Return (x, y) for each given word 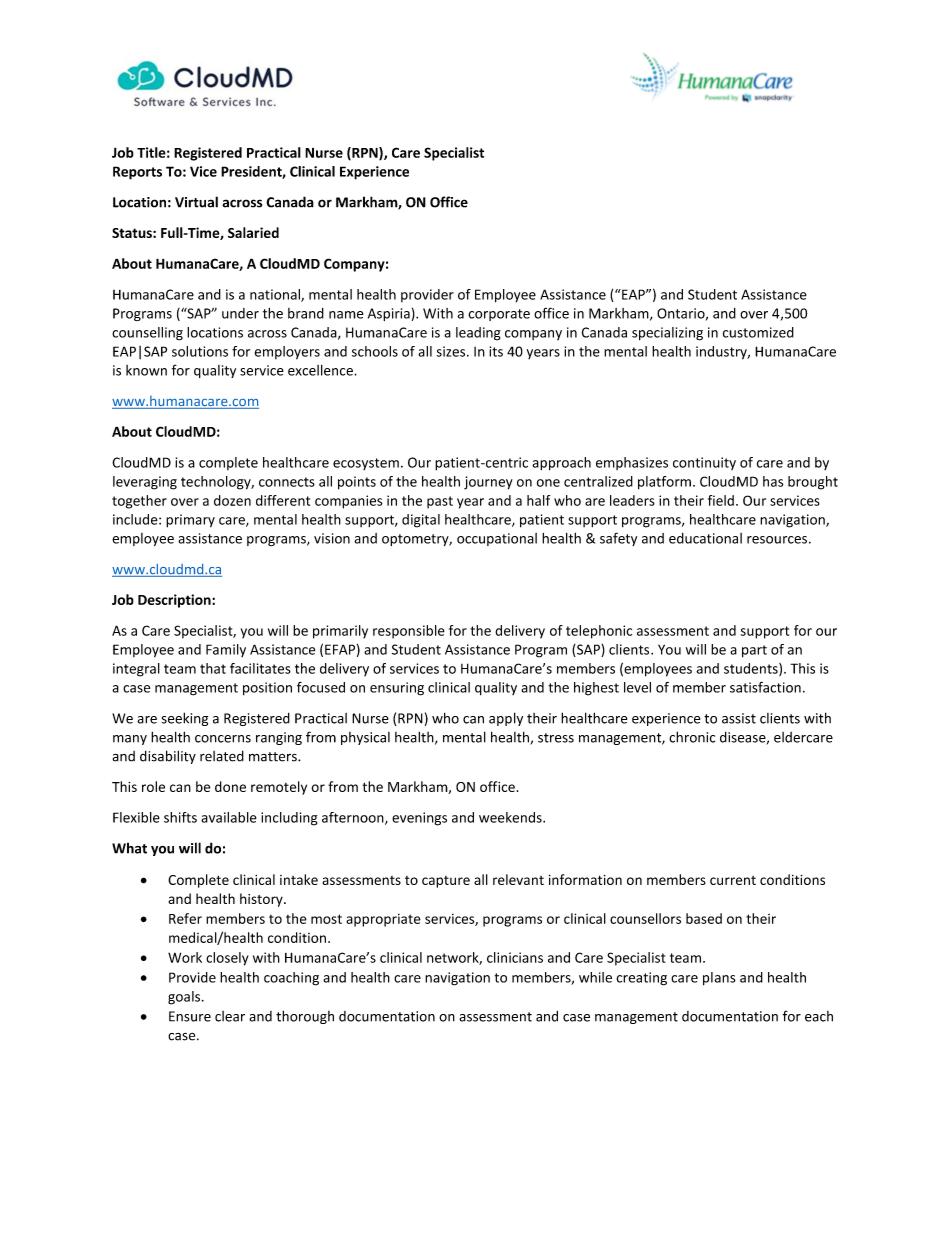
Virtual (196, 202)
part (754, 651)
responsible (409, 632)
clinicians (515, 957)
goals (184, 998)
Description (175, 601)
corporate (499, 315)
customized (758, 332)
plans (719, 979)
